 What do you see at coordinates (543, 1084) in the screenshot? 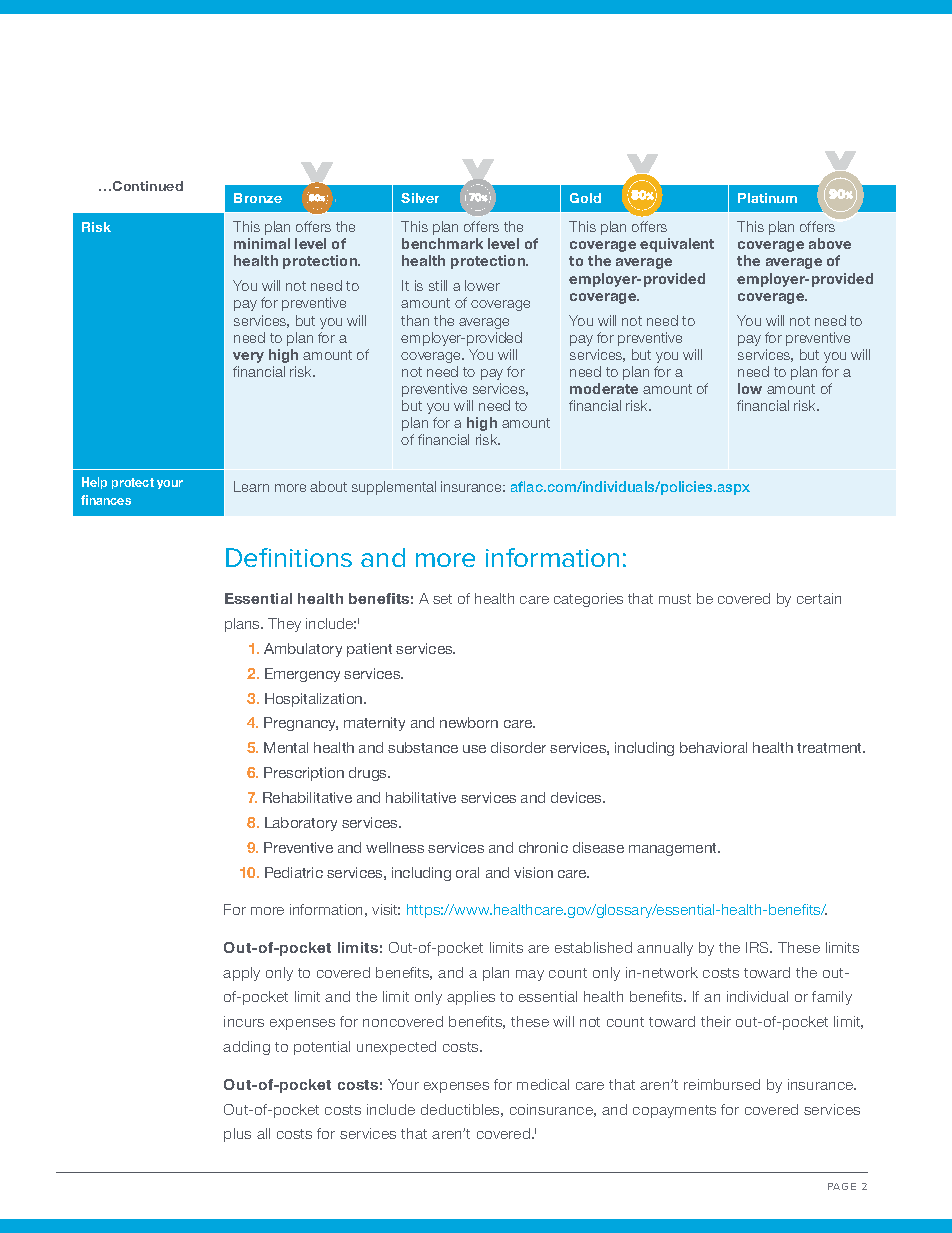
I see `medical` at bounding box center [543, 1084].
